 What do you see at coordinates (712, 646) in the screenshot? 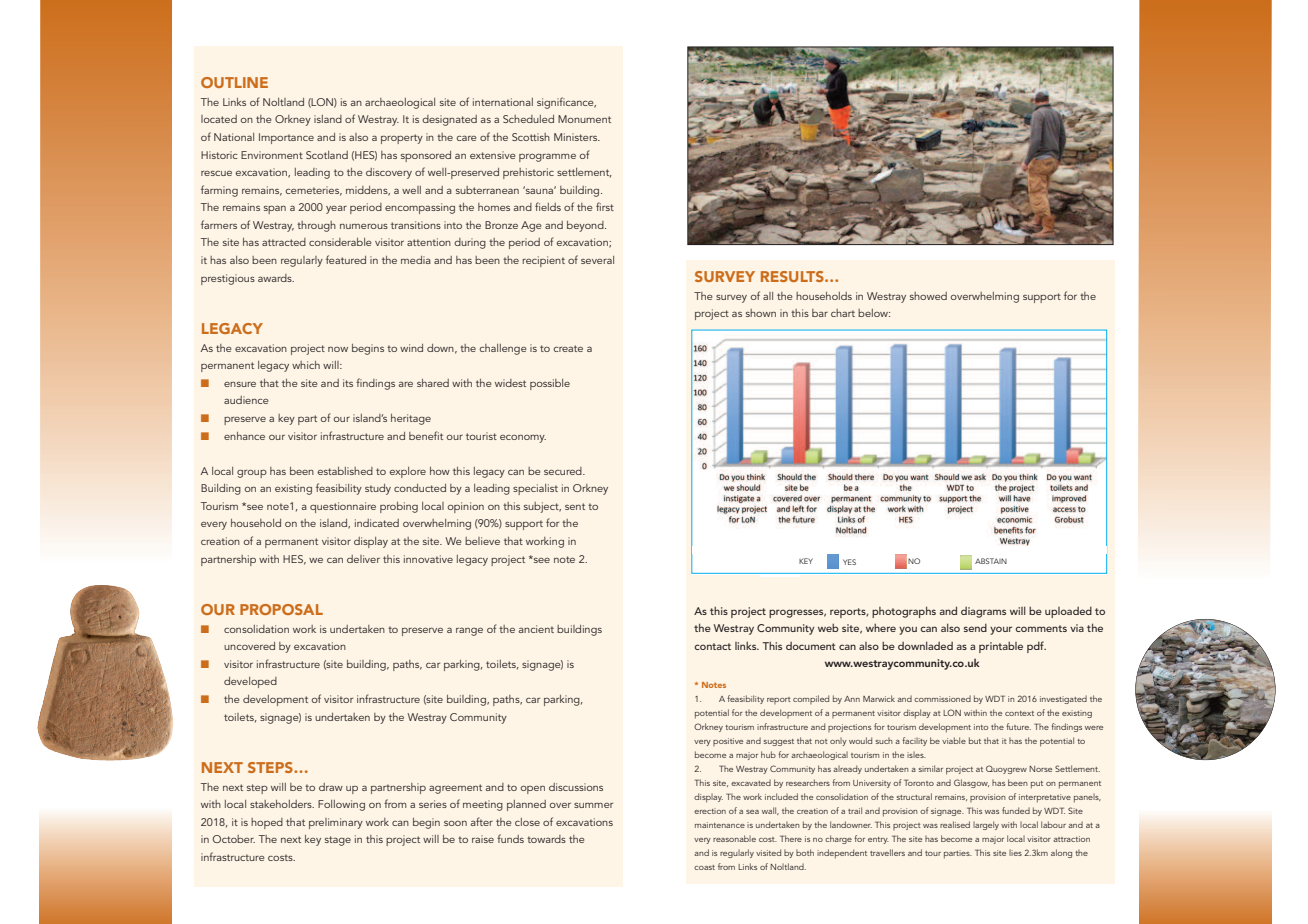
I see `contact` at bounding box center [712, 646].
